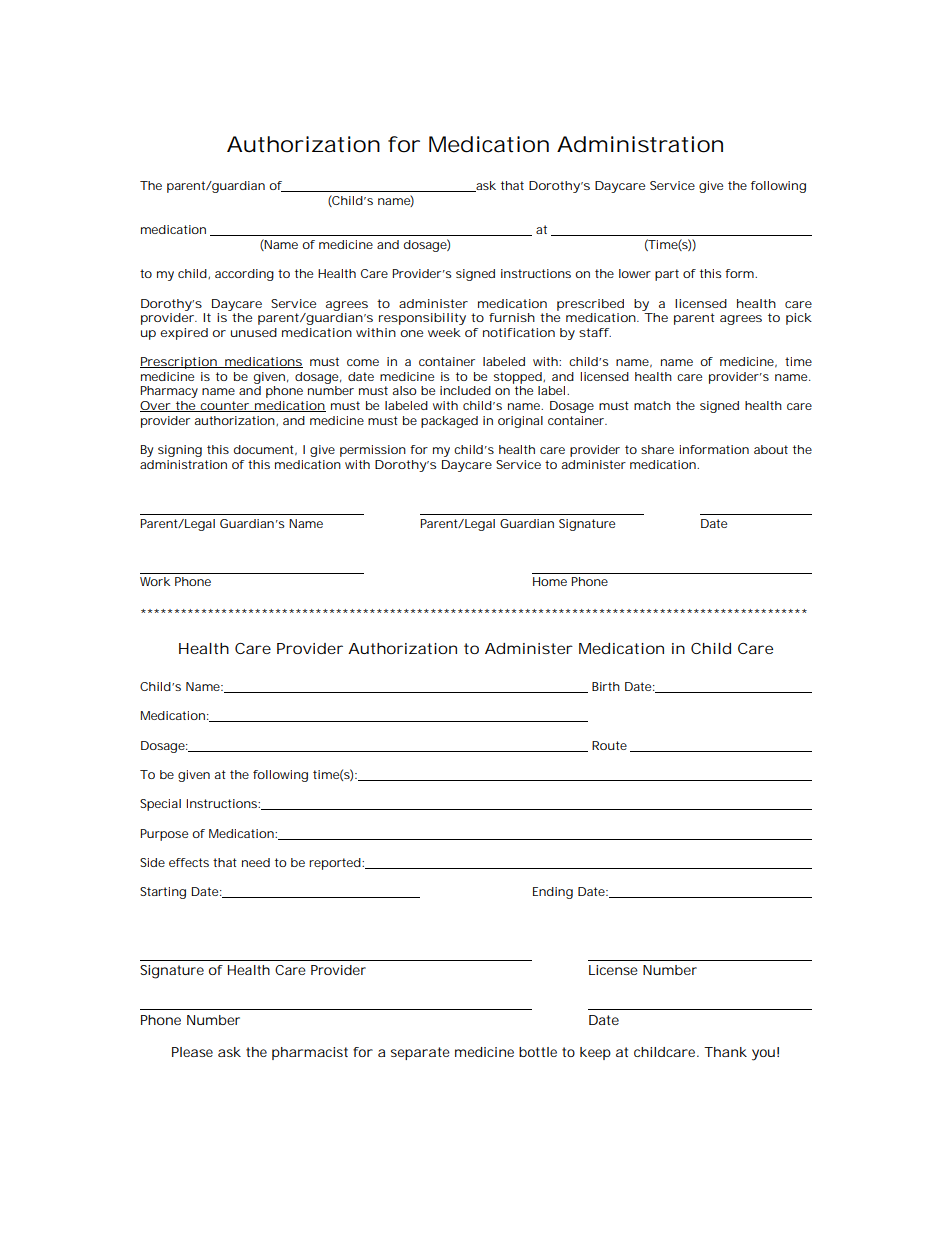  What do you see at coordinates (553, 893) in the document?
I see `Ending` at bounding box center [553, 893].
